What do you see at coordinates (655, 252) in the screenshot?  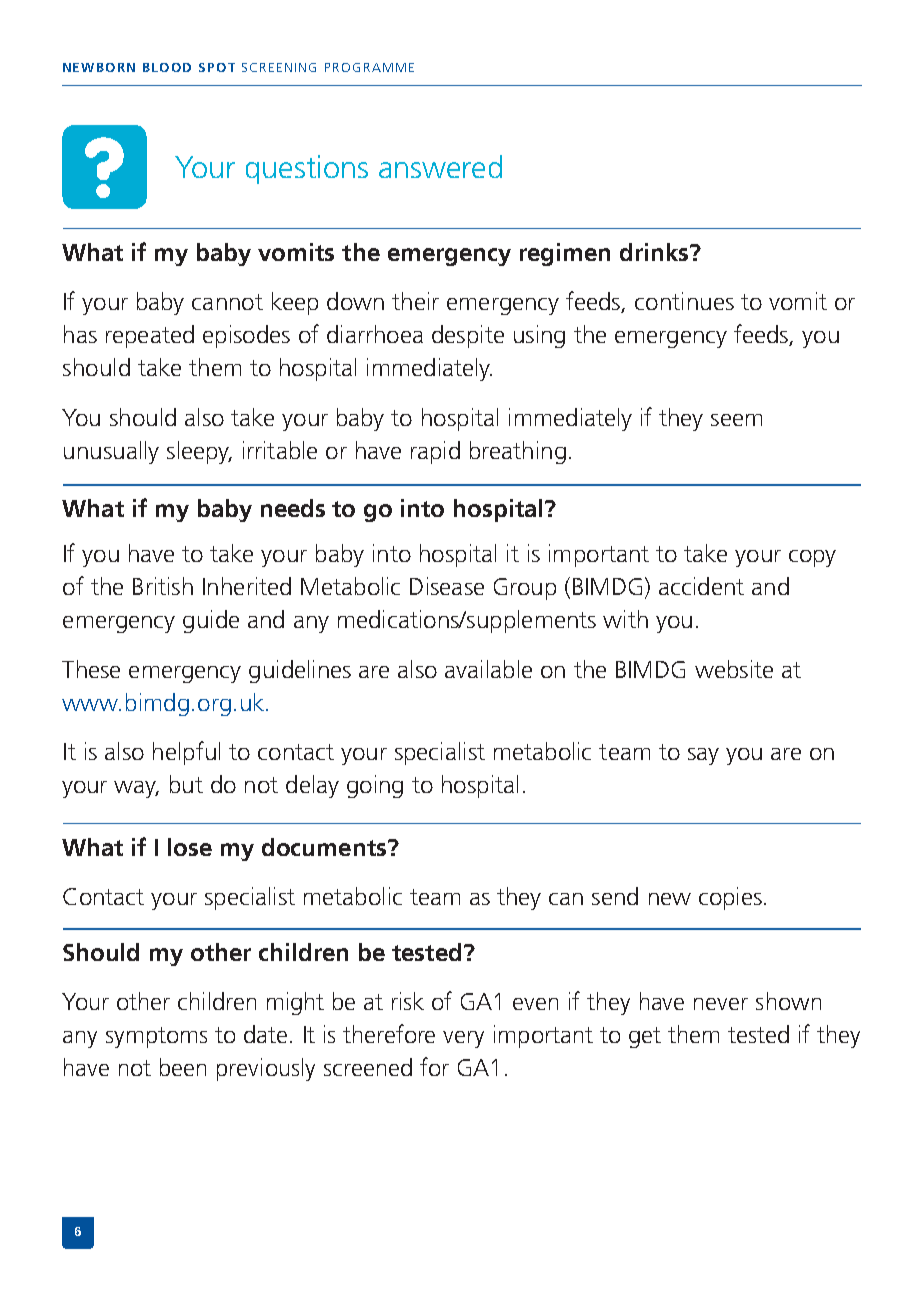 I see `drinks` at bounding box center [655, 252].
